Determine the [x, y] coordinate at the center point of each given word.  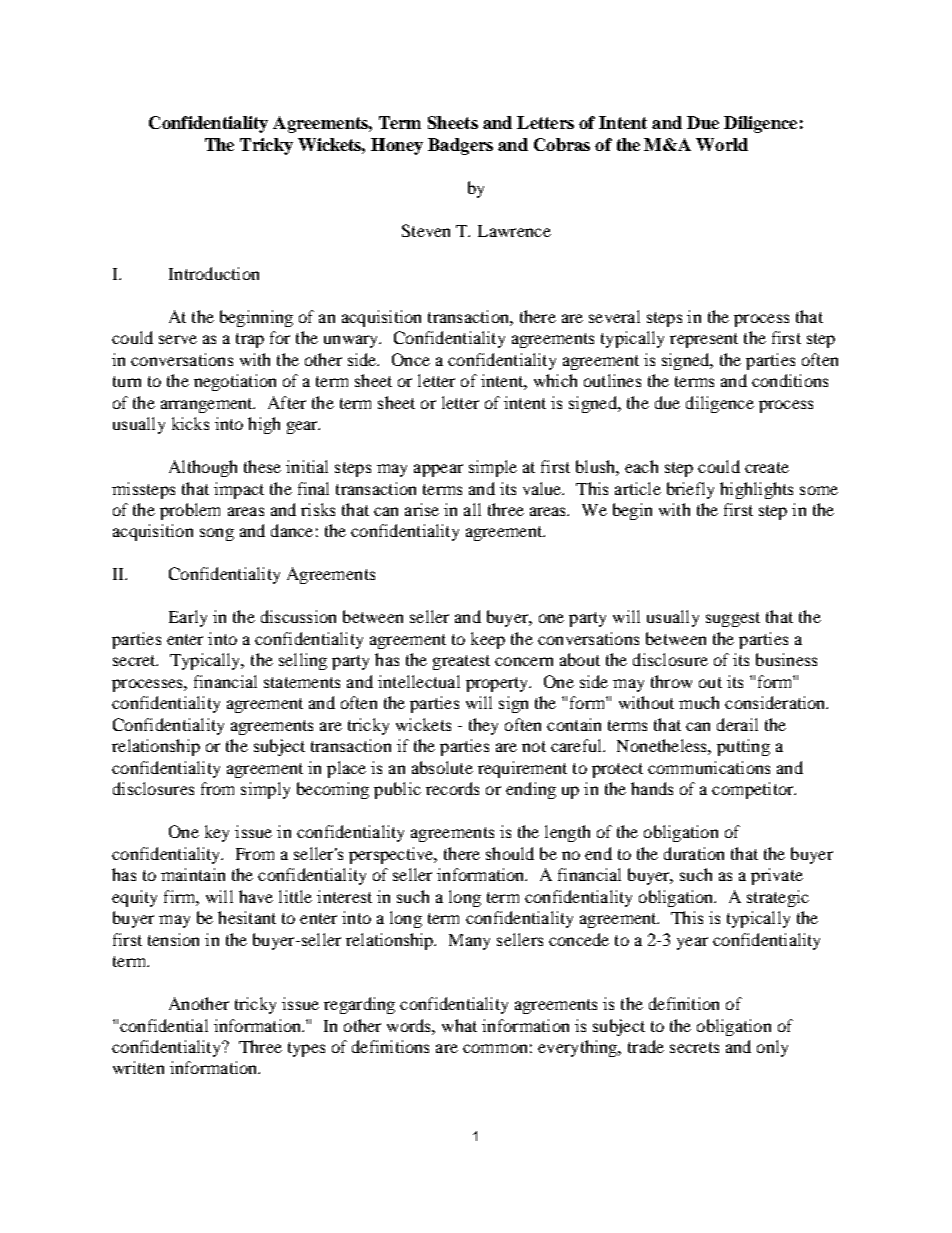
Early [188, 618]
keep [488, 640]
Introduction [214, 273]
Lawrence [514, 231]
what [459, 1025]
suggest [733, 619]
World [722, 144]
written [138, 1067]
